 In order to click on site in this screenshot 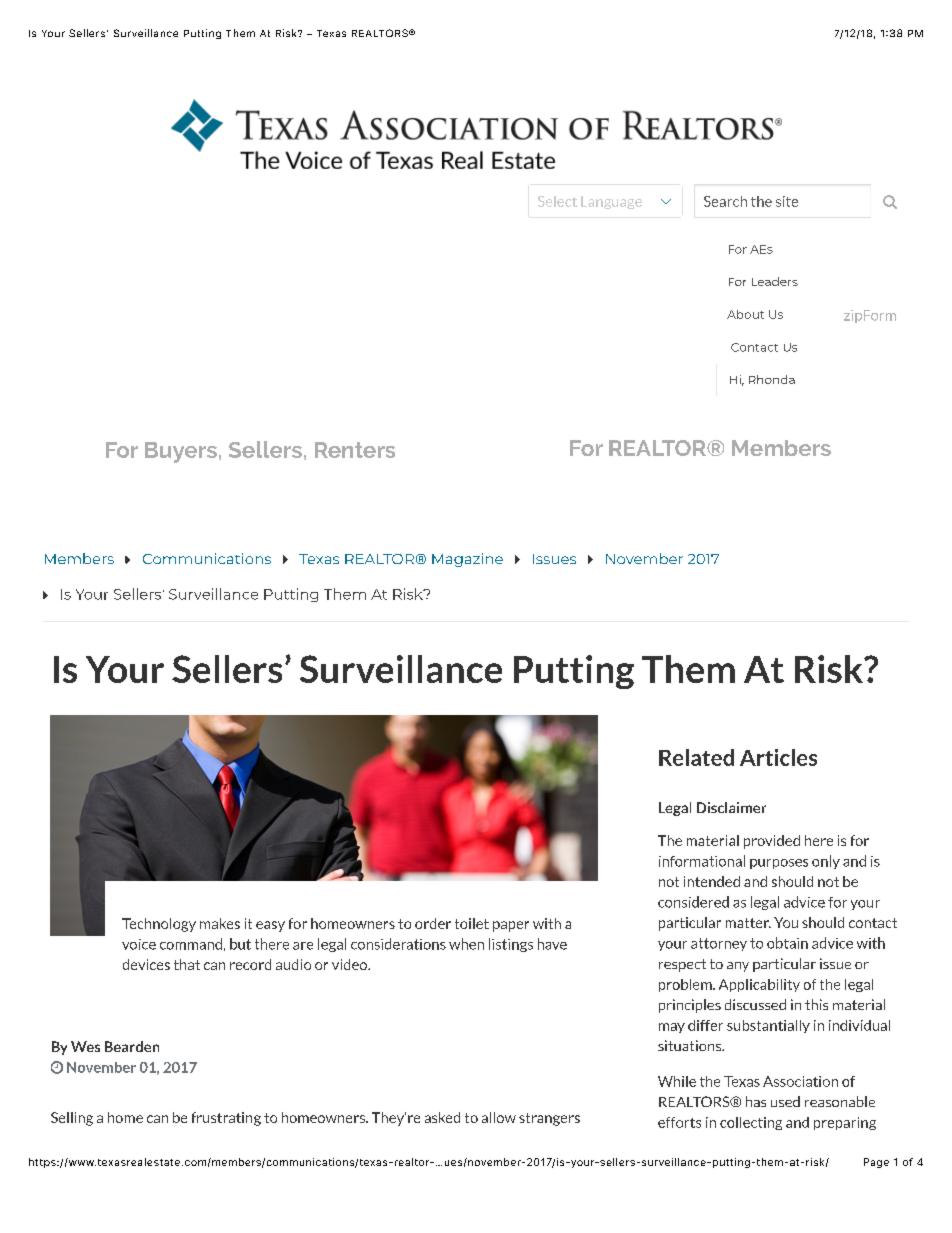, I will do `click(787, 201)`.
